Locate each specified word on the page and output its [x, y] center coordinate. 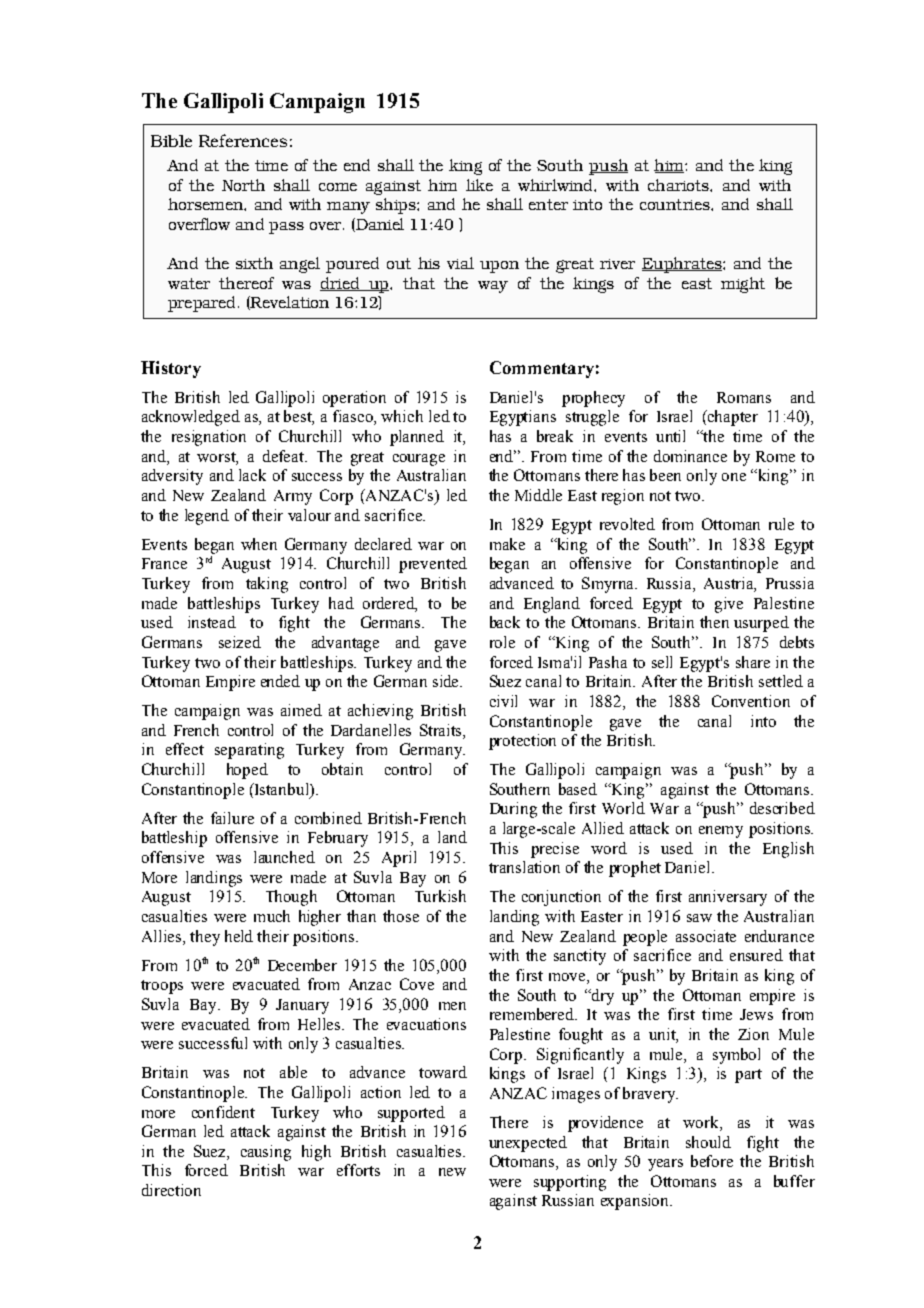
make [507, 544]
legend [207, 517]
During [513, 810]
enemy [721, 832]
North [243, 185]
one [734, 477]
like [479, 185]
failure [232, 818]
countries [676, 204]
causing [266, 1153]
